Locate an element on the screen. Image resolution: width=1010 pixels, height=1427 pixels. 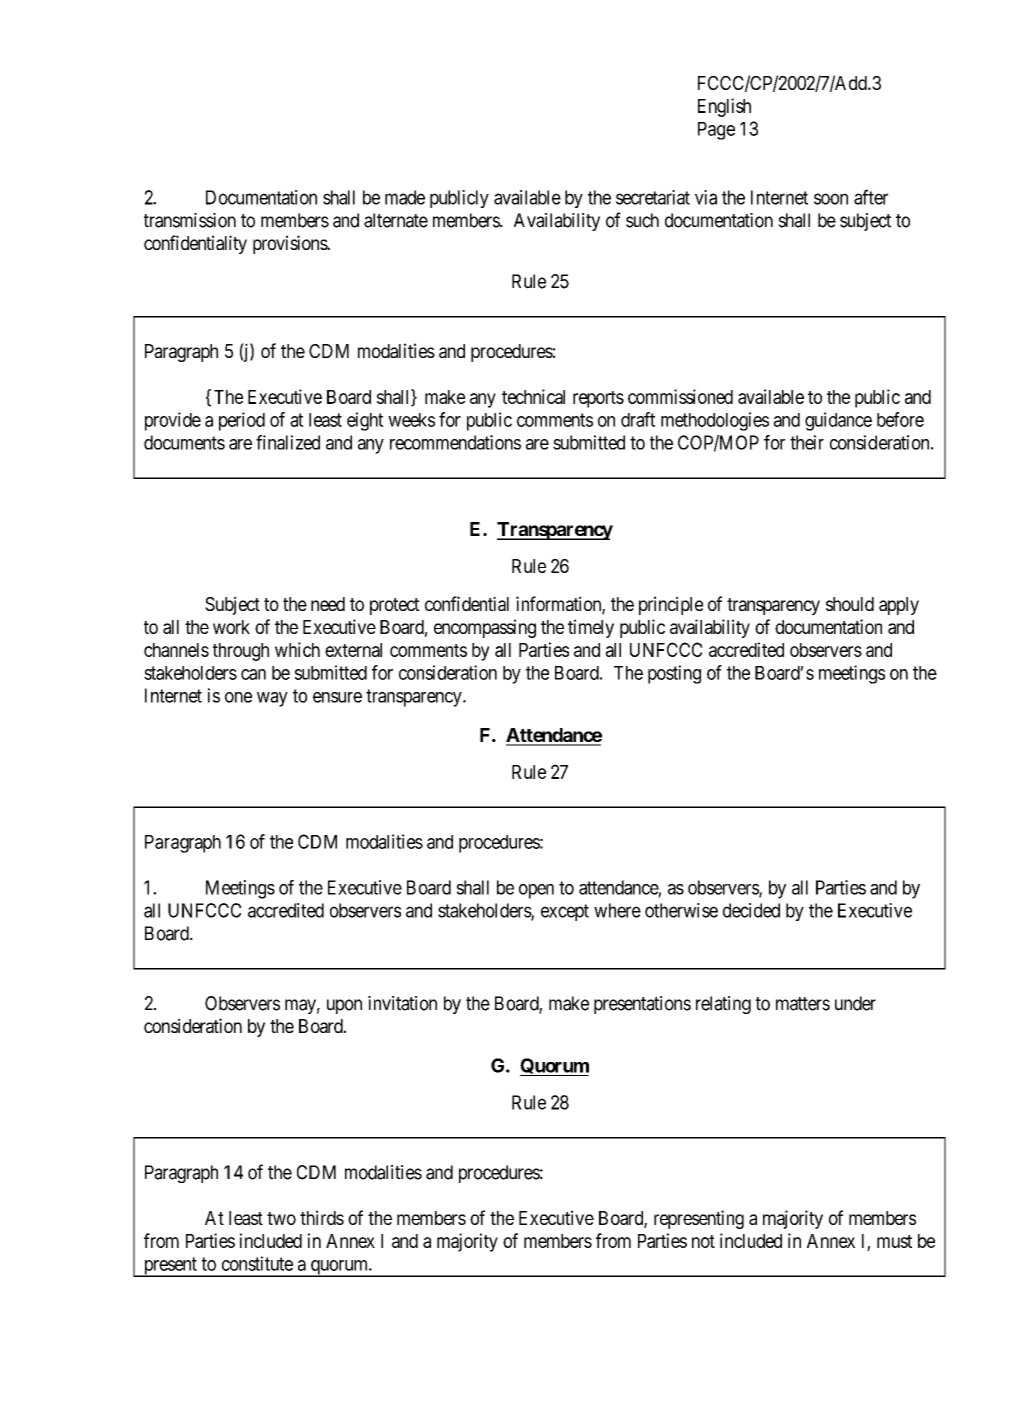
matters is located at coordinates (803, 1004).
